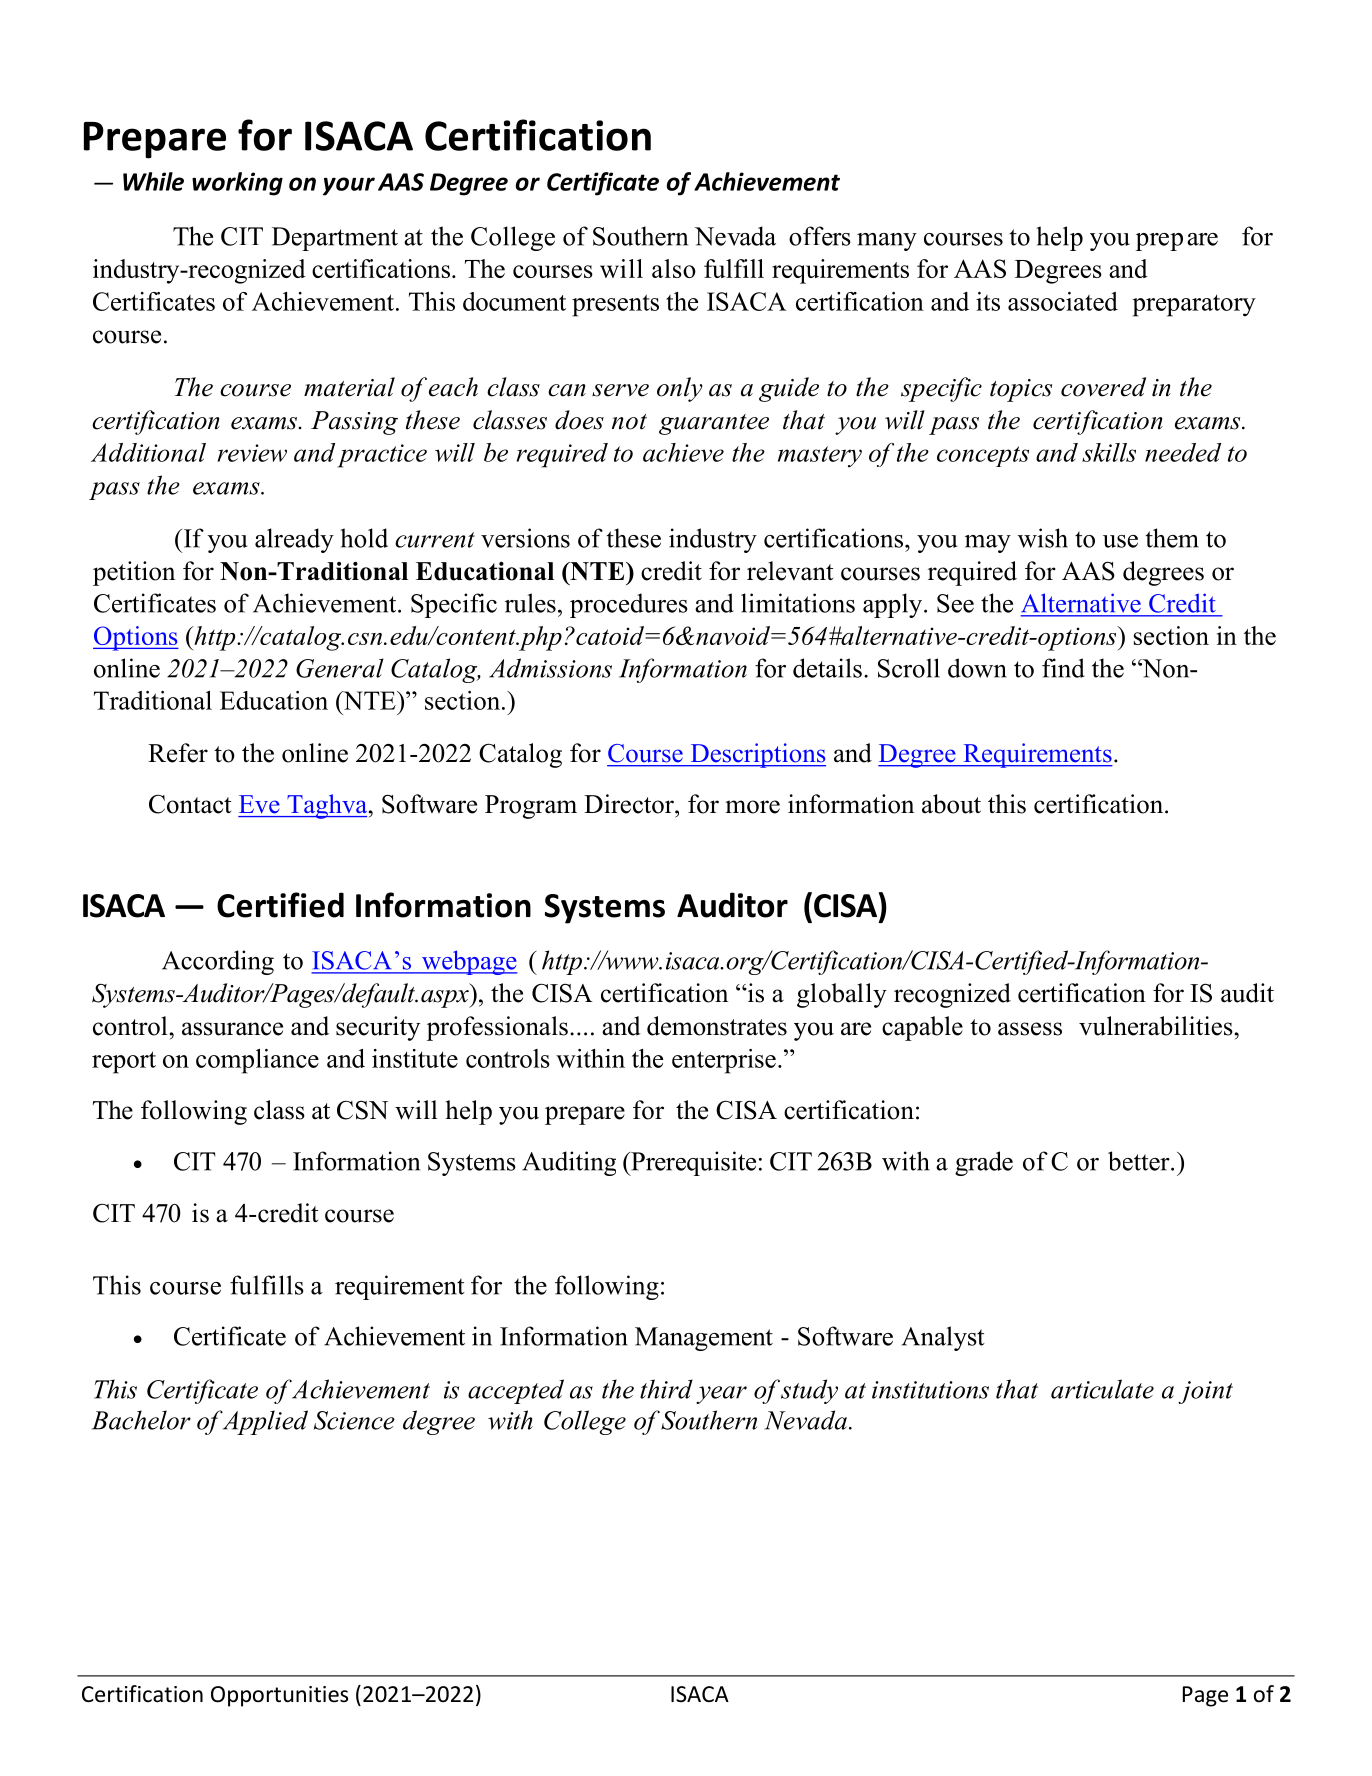 Image resolution: width=1372 pixels, height=1776 pixels. Describe the element at coordinates (704, 1339) in the document. I see `Management` at that location.
